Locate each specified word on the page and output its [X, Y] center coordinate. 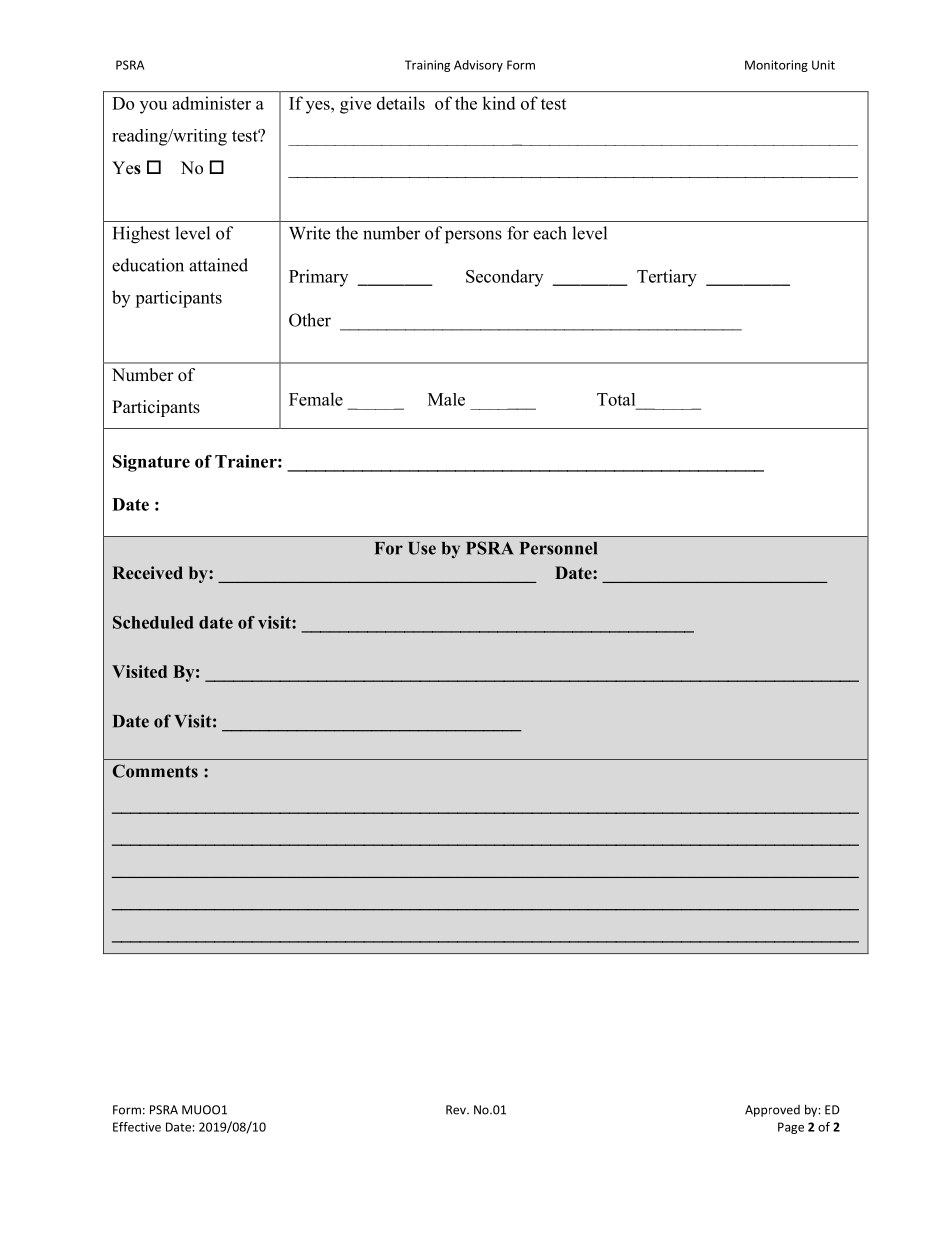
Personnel [558, 548]
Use [422, 548]
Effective [137, 1127]
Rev [457, 1110]
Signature [151, 463]
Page [791, 1128]
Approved [772, 1111]
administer [211, 103]
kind [499, 103]
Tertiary [667, 278]
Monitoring [776, 66]
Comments [155, 771]
